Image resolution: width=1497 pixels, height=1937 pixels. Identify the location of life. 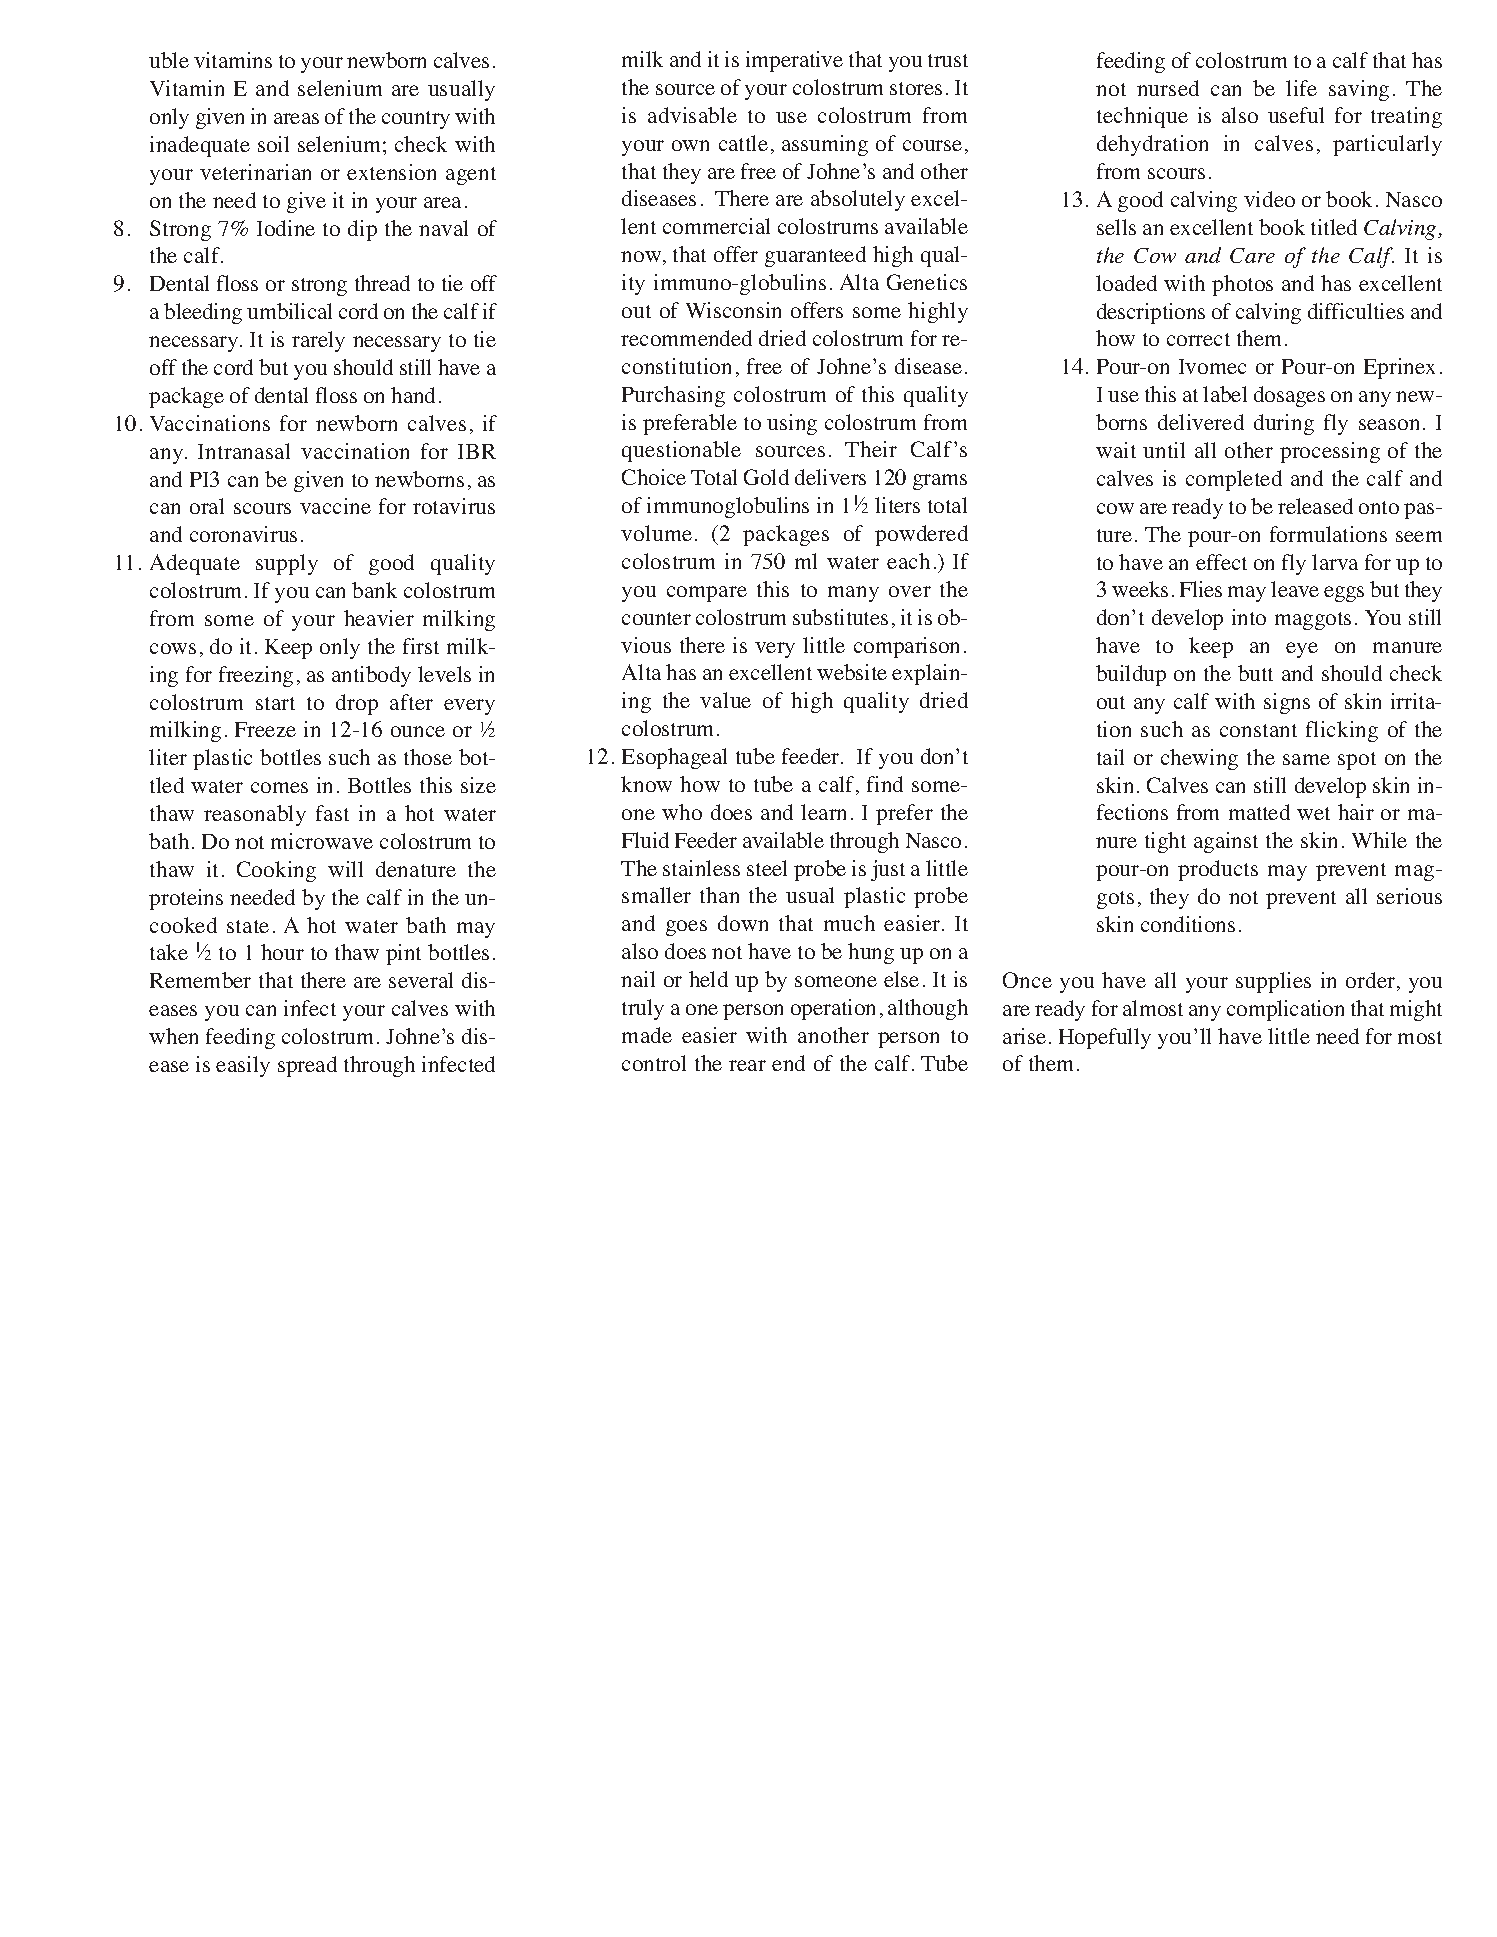
(1301, 88).
